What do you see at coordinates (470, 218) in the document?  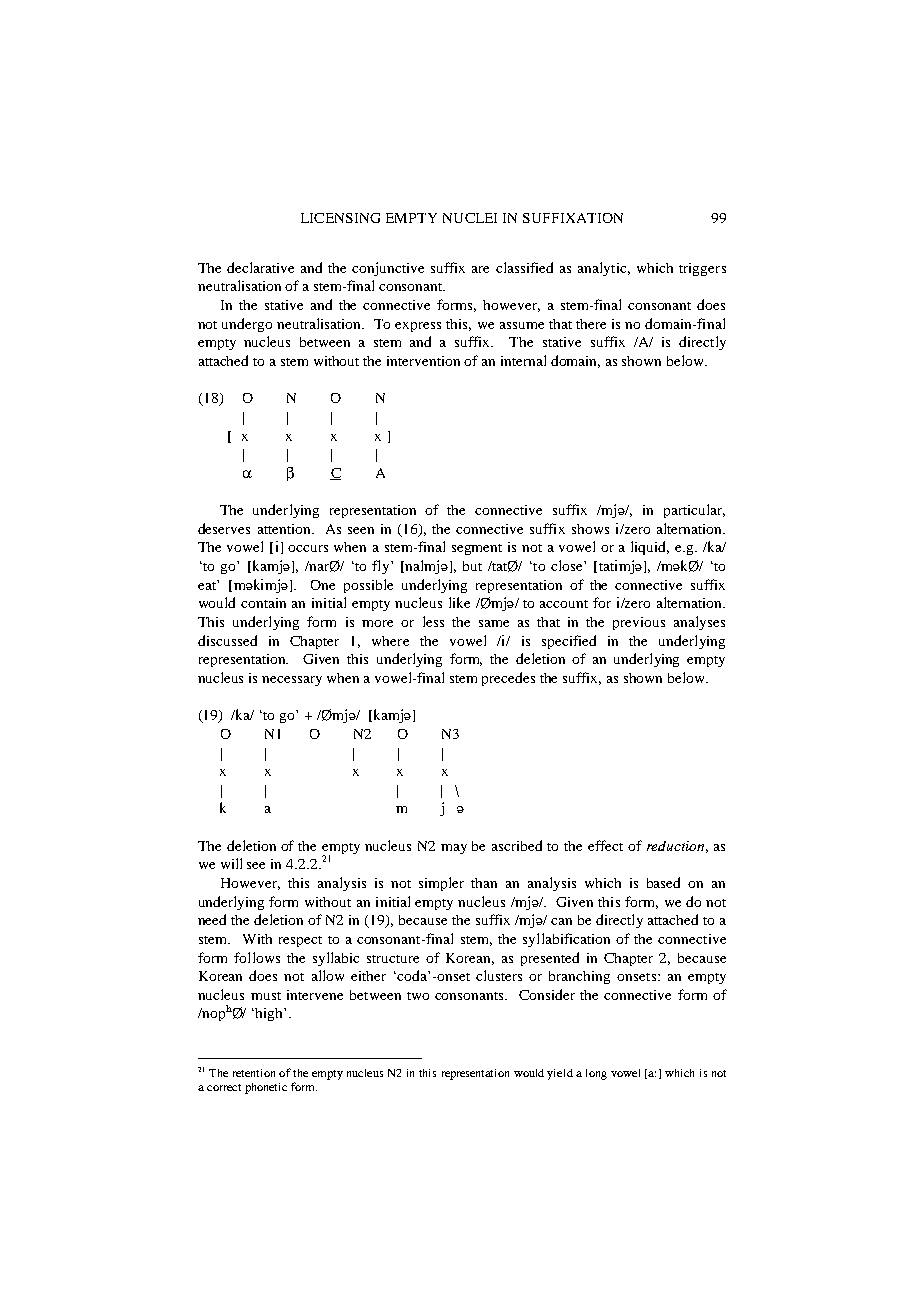 I see `NUCLEI` at bounding box center [470, 218].
